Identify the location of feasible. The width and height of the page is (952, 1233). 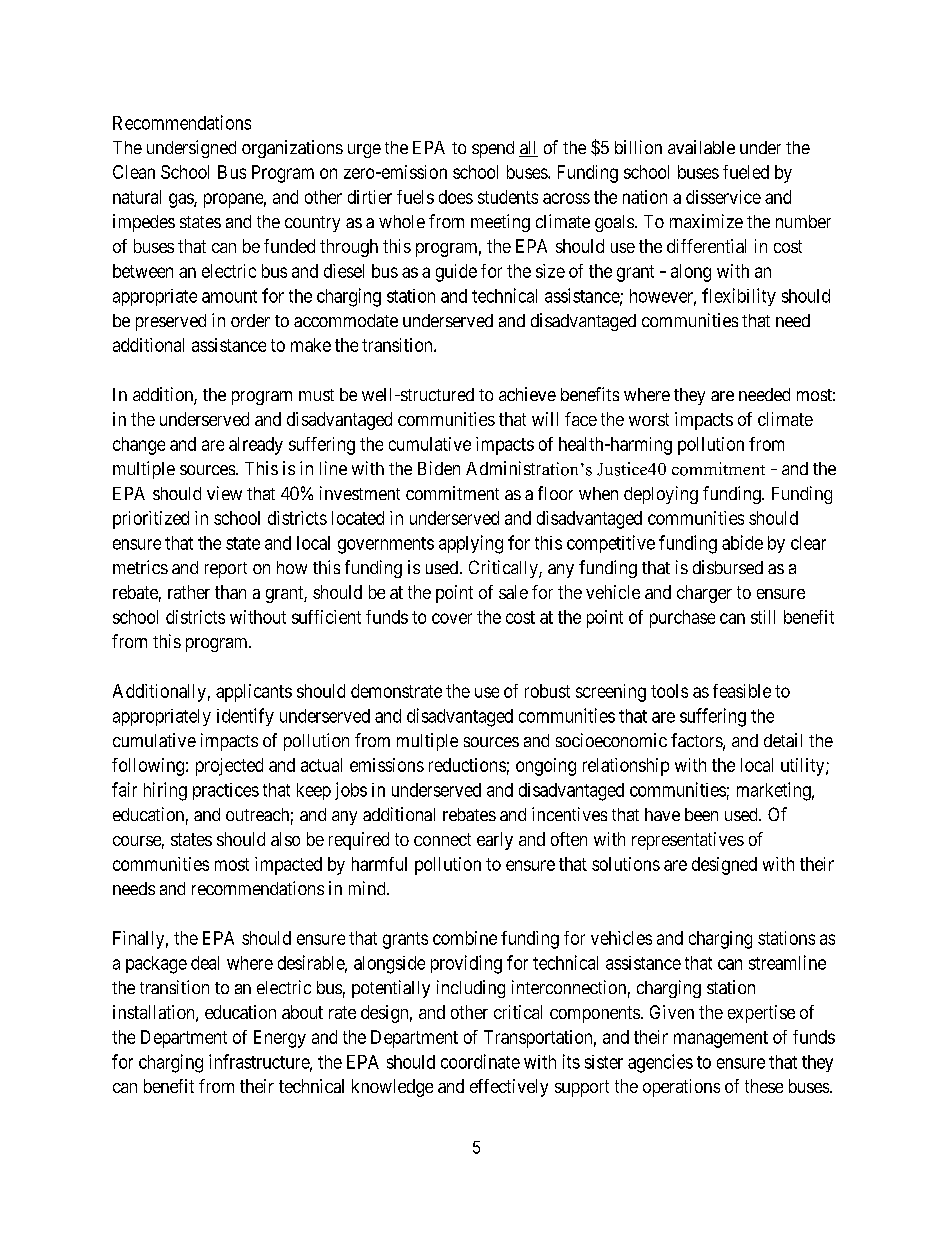
(742, 691).
